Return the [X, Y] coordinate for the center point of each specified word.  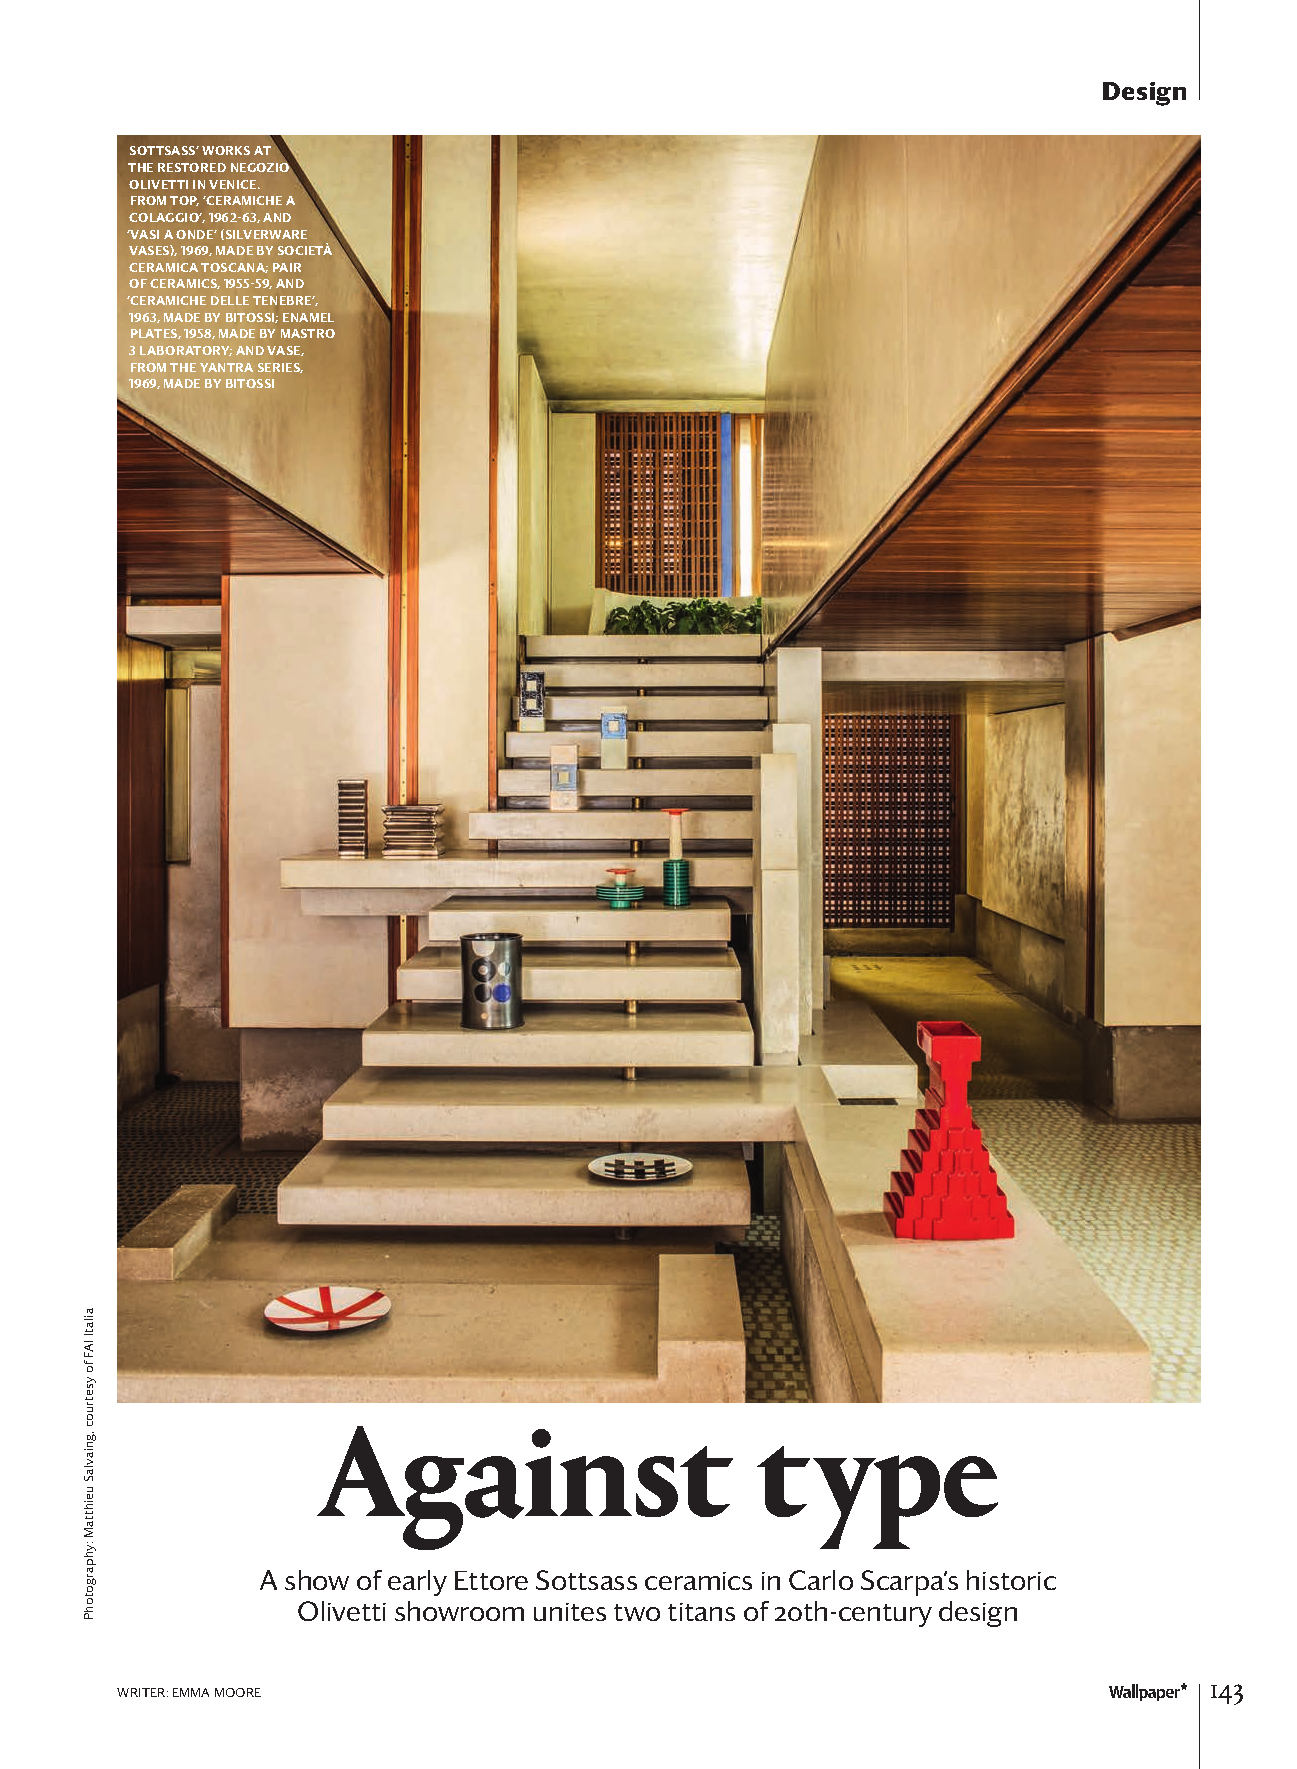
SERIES [280, 368]
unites [570, 1612]
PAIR [287, 267]
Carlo [821, 1580]
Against [525, 1488]
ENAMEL [308, 317]
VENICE [234, 184]
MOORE [238, 1692]
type [877, 1497]
